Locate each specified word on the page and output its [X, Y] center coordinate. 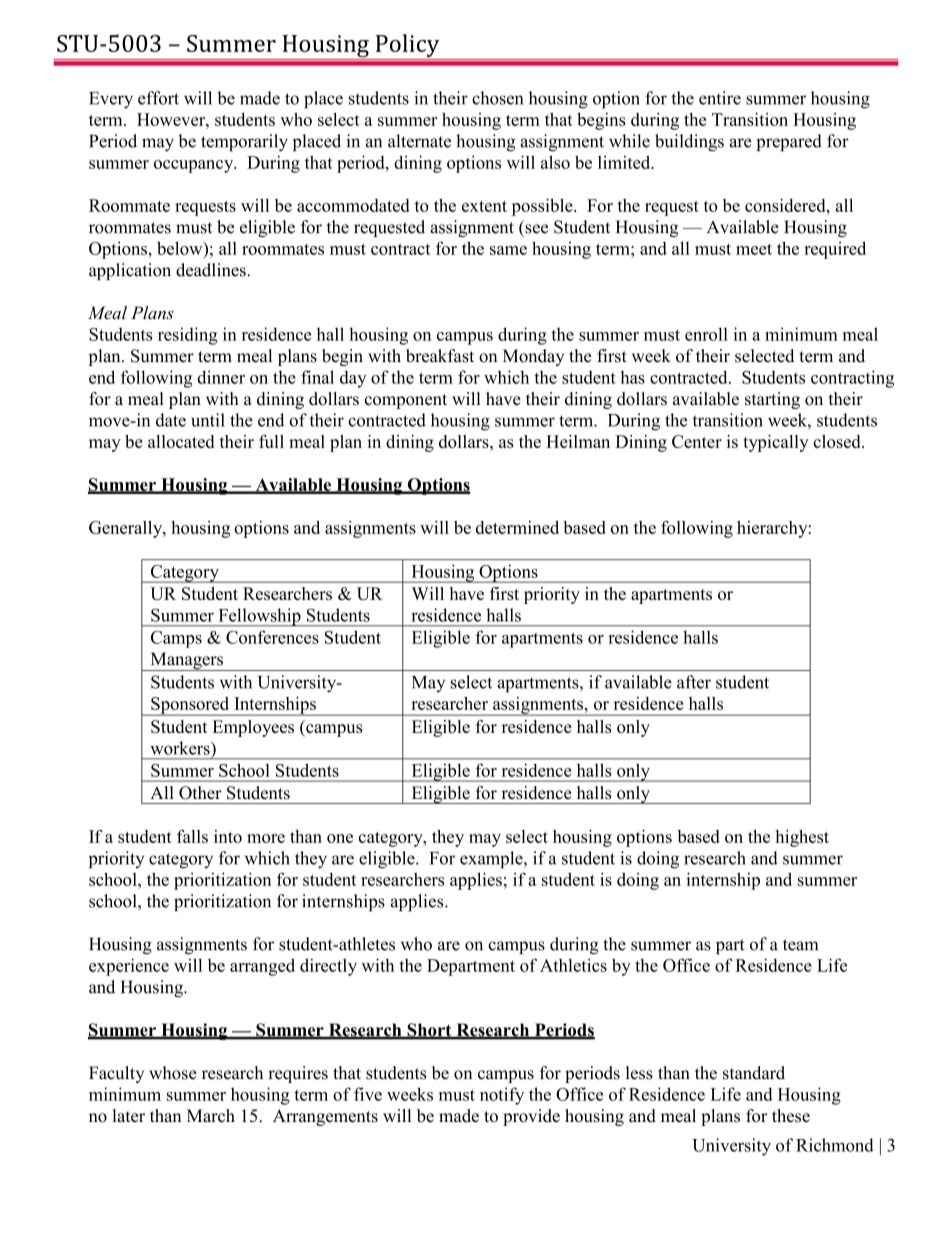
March [211, 1116]
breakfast [440, 356]
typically [776, 443]
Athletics [573, 965]
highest [802, 838]
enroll [706, 334]
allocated [181, 441]
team [800, 945]
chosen [497, 98]
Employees [253, 728]
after [694, 682]
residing [187, 336]
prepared [789, 142]
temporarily [244, 143]
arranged [262, 967]
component [406, 401]
